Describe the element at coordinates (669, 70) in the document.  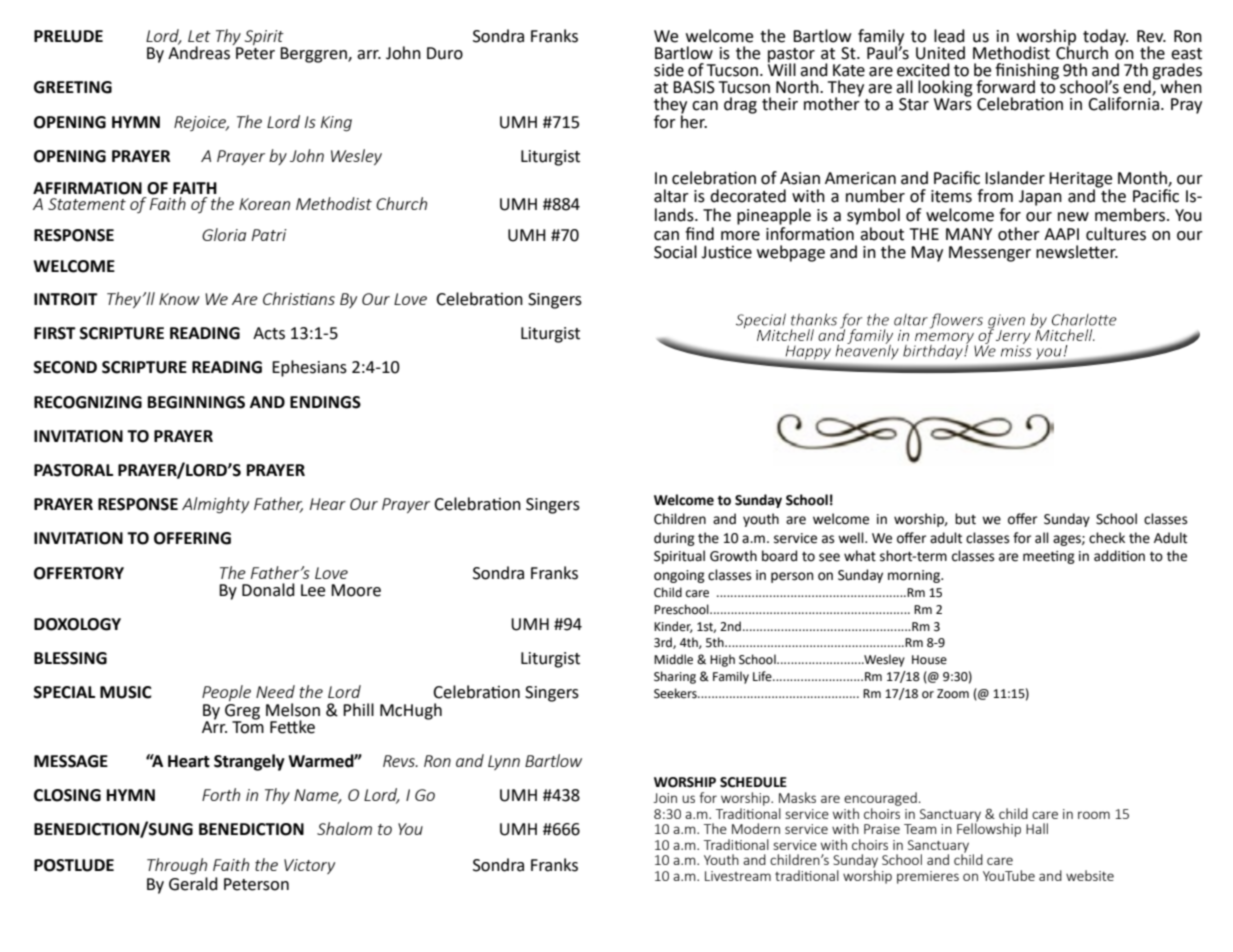
I see `side` at that location.
